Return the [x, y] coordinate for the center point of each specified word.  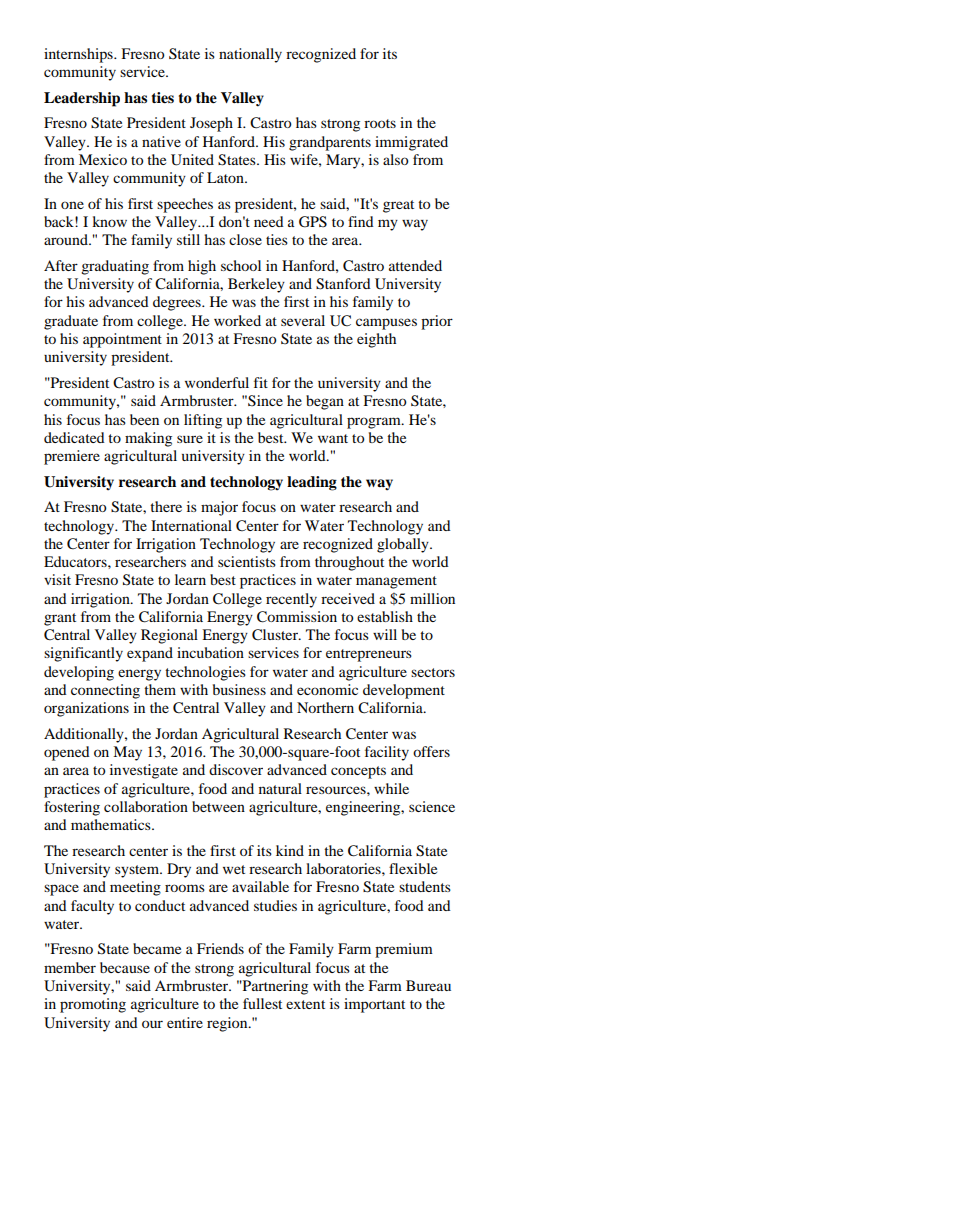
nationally [250, 55]
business [239, 689]
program [375, 423]
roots [380, 123]
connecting [105, 691]
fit [261, 382]
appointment [122, 340]
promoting [93, 1005]
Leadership [82, 99]
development [404, 691]
